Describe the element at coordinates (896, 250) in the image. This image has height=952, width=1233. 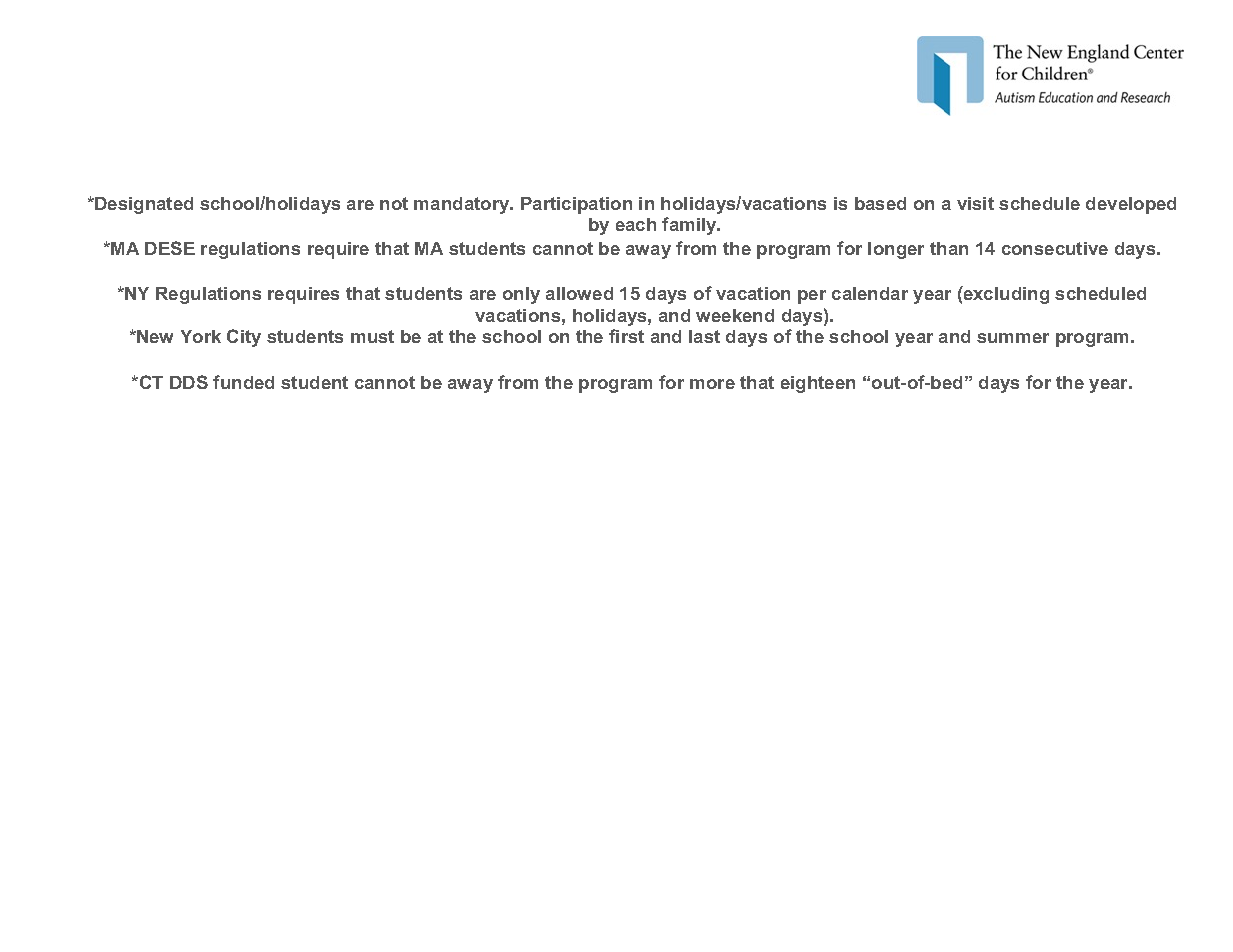
I see `longer` at that location.
